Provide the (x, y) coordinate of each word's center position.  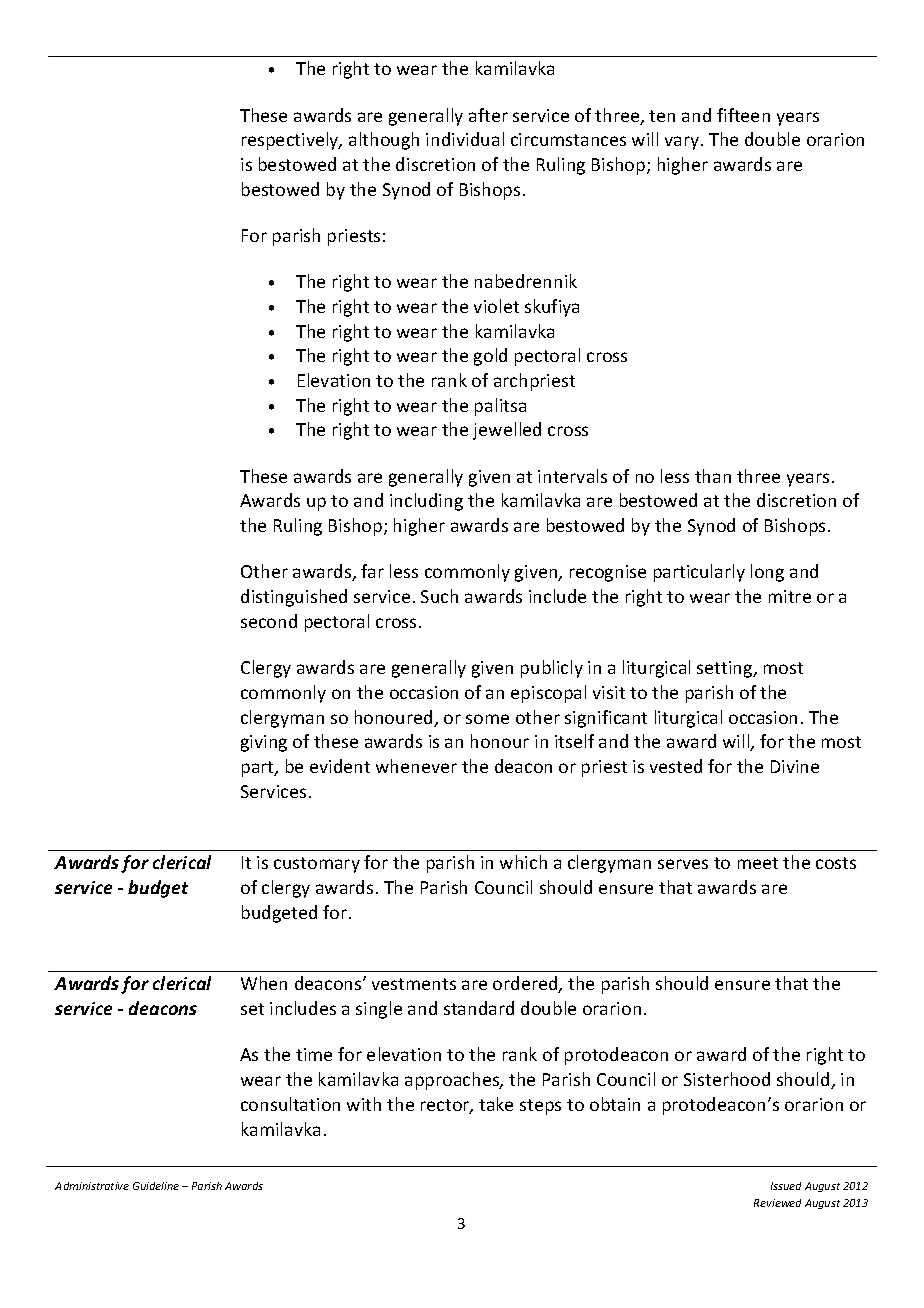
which (523, 862)
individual (465, 139)
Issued (786, 1186)
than (713, 476)
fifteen (743, 115)
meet (758, 863)
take (496, 1104)
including (426, 502)
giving (264, 743)
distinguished (294, 598)
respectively (291, 141)
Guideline (156, 1186)
